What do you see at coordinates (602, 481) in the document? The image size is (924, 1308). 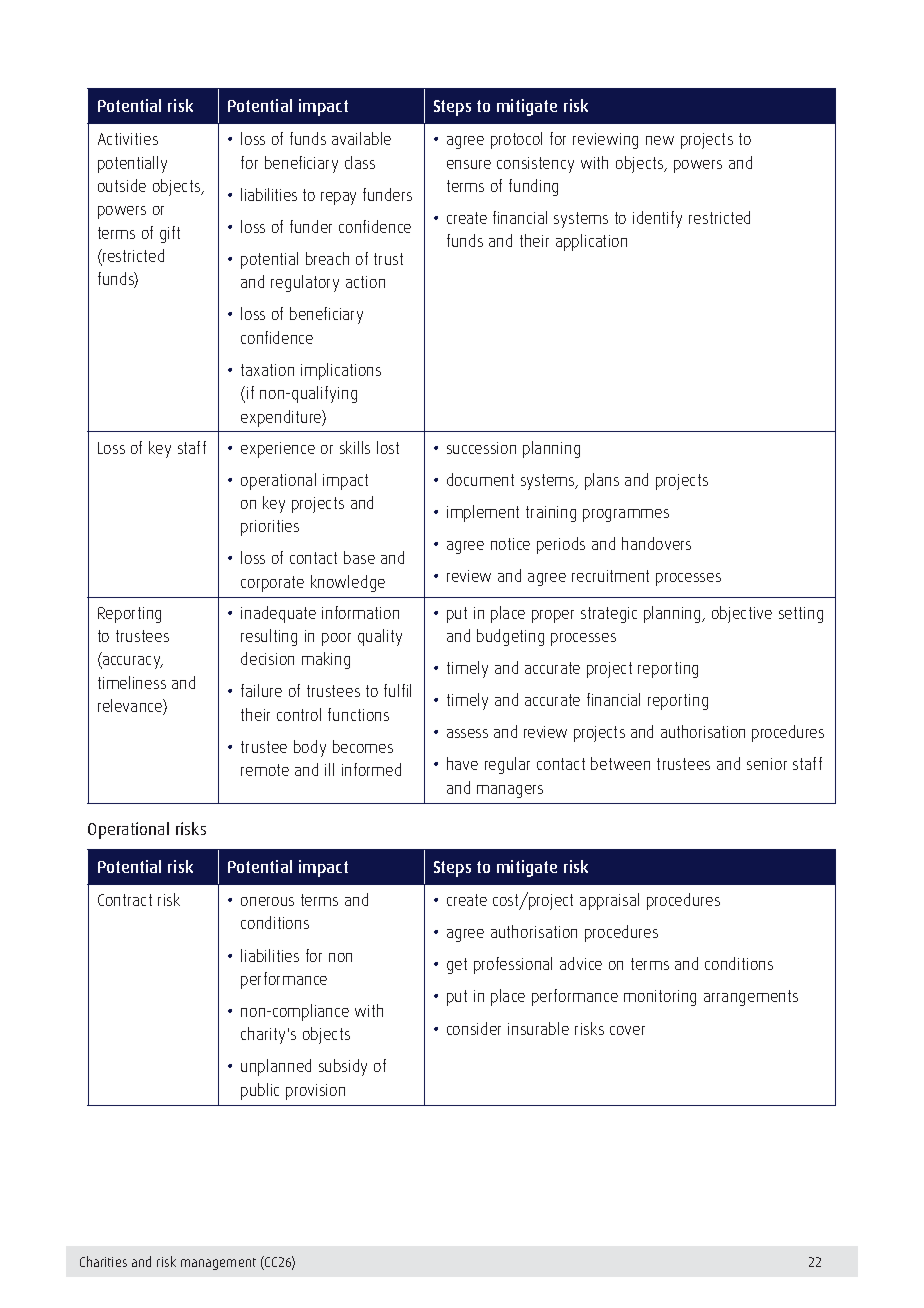 I see `plans` at bounding box center [602, 481].
